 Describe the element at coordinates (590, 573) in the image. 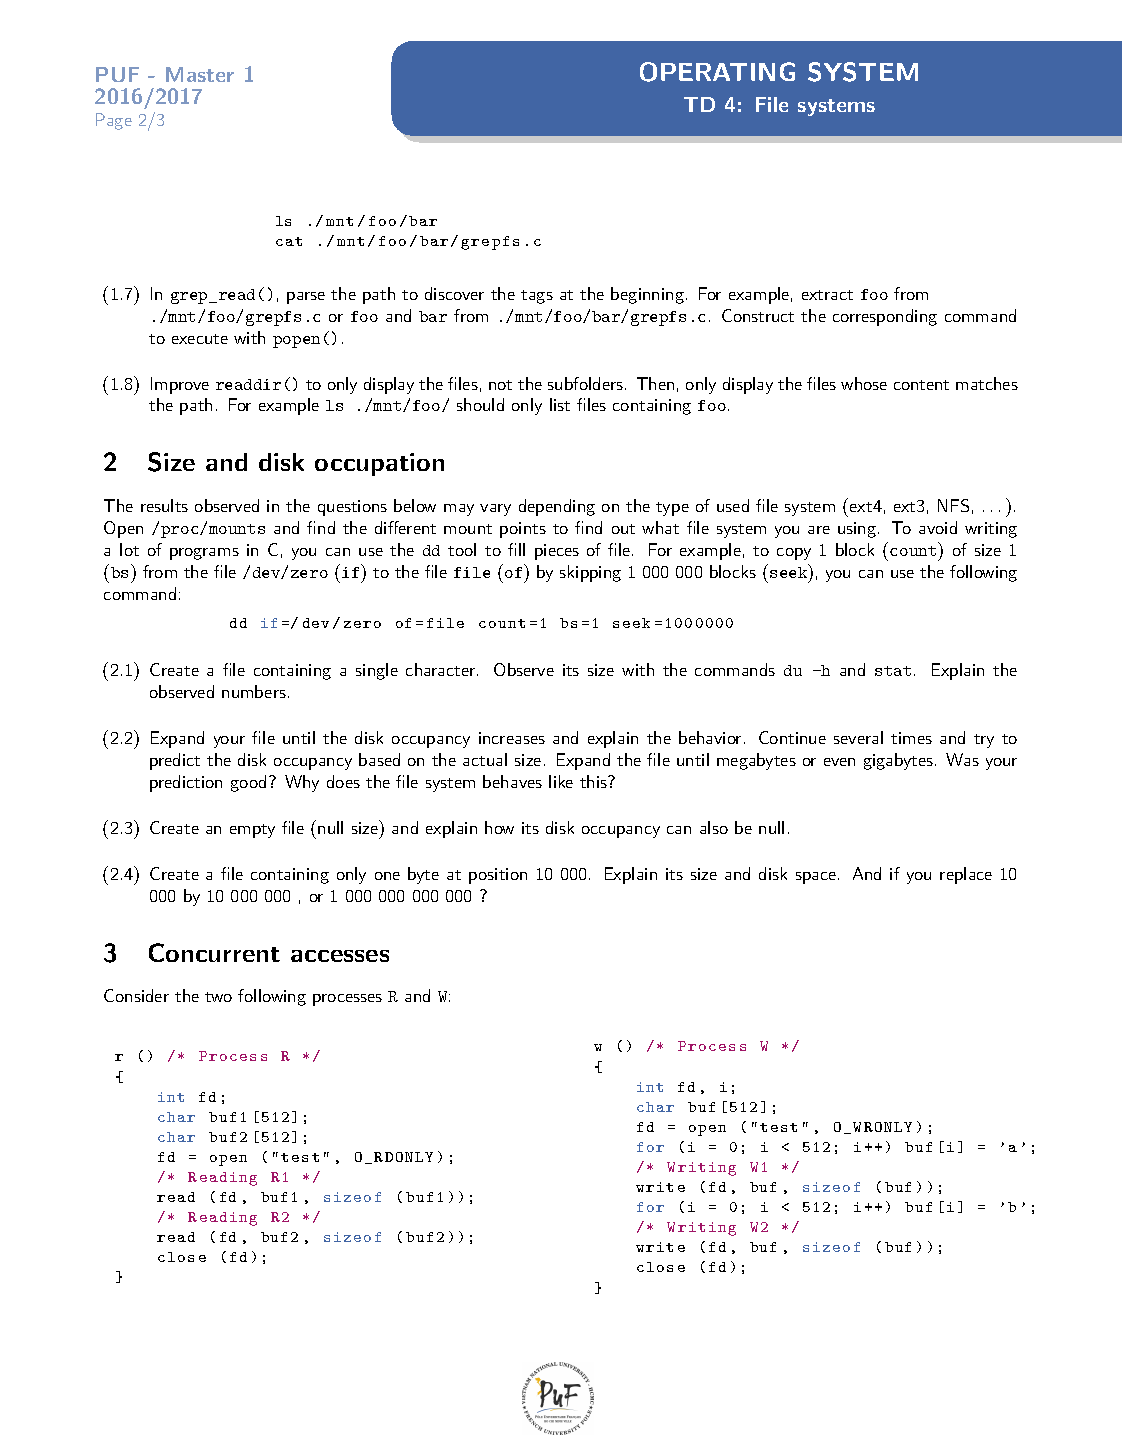

I see `skipping` at that location.
